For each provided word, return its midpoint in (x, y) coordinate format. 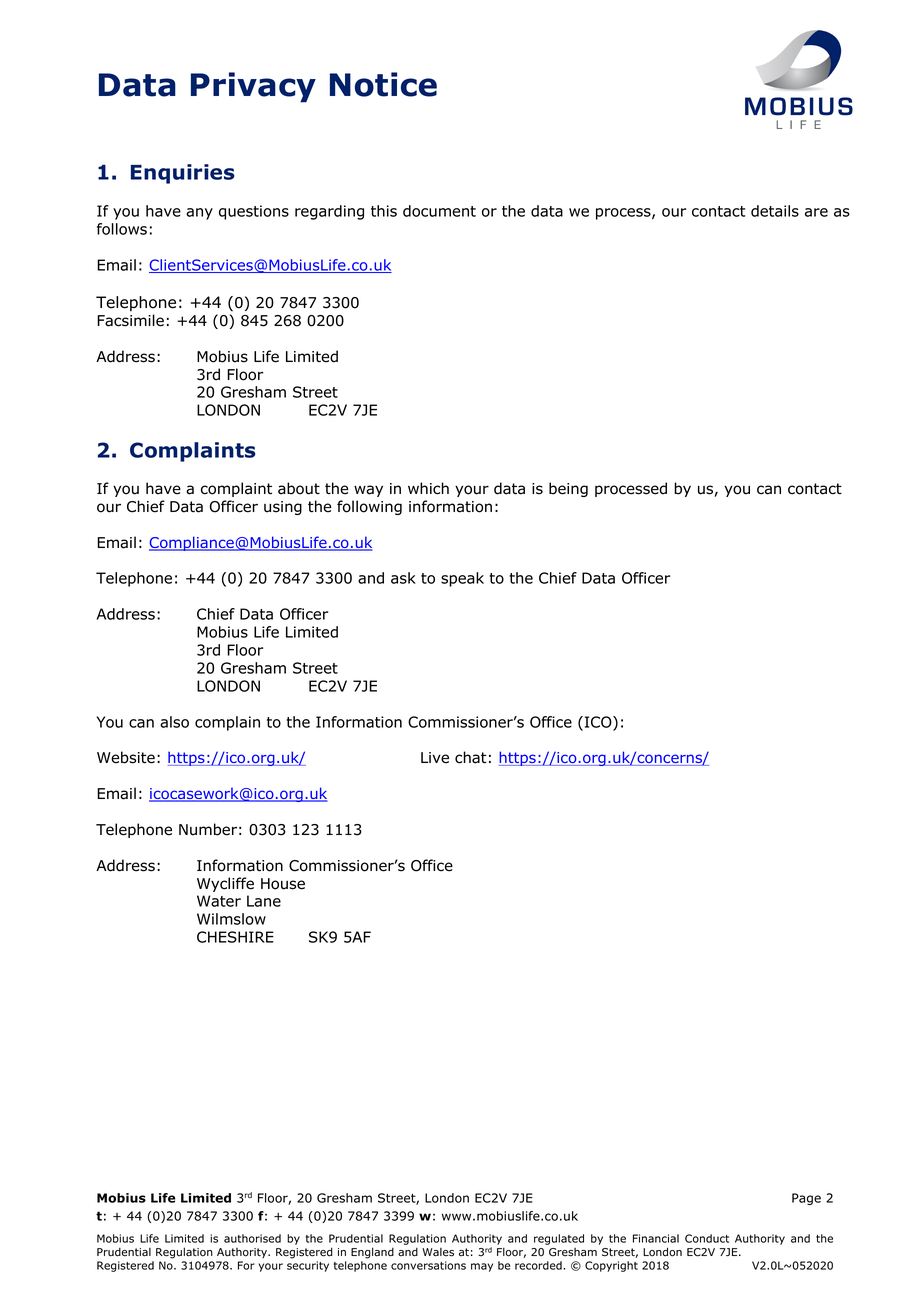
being (568, 489)
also (174, 722)
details (775, 211)
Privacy (253, 87)
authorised (252, 1238)
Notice (383, 84)
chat (471, 757)
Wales (438, 1252)
